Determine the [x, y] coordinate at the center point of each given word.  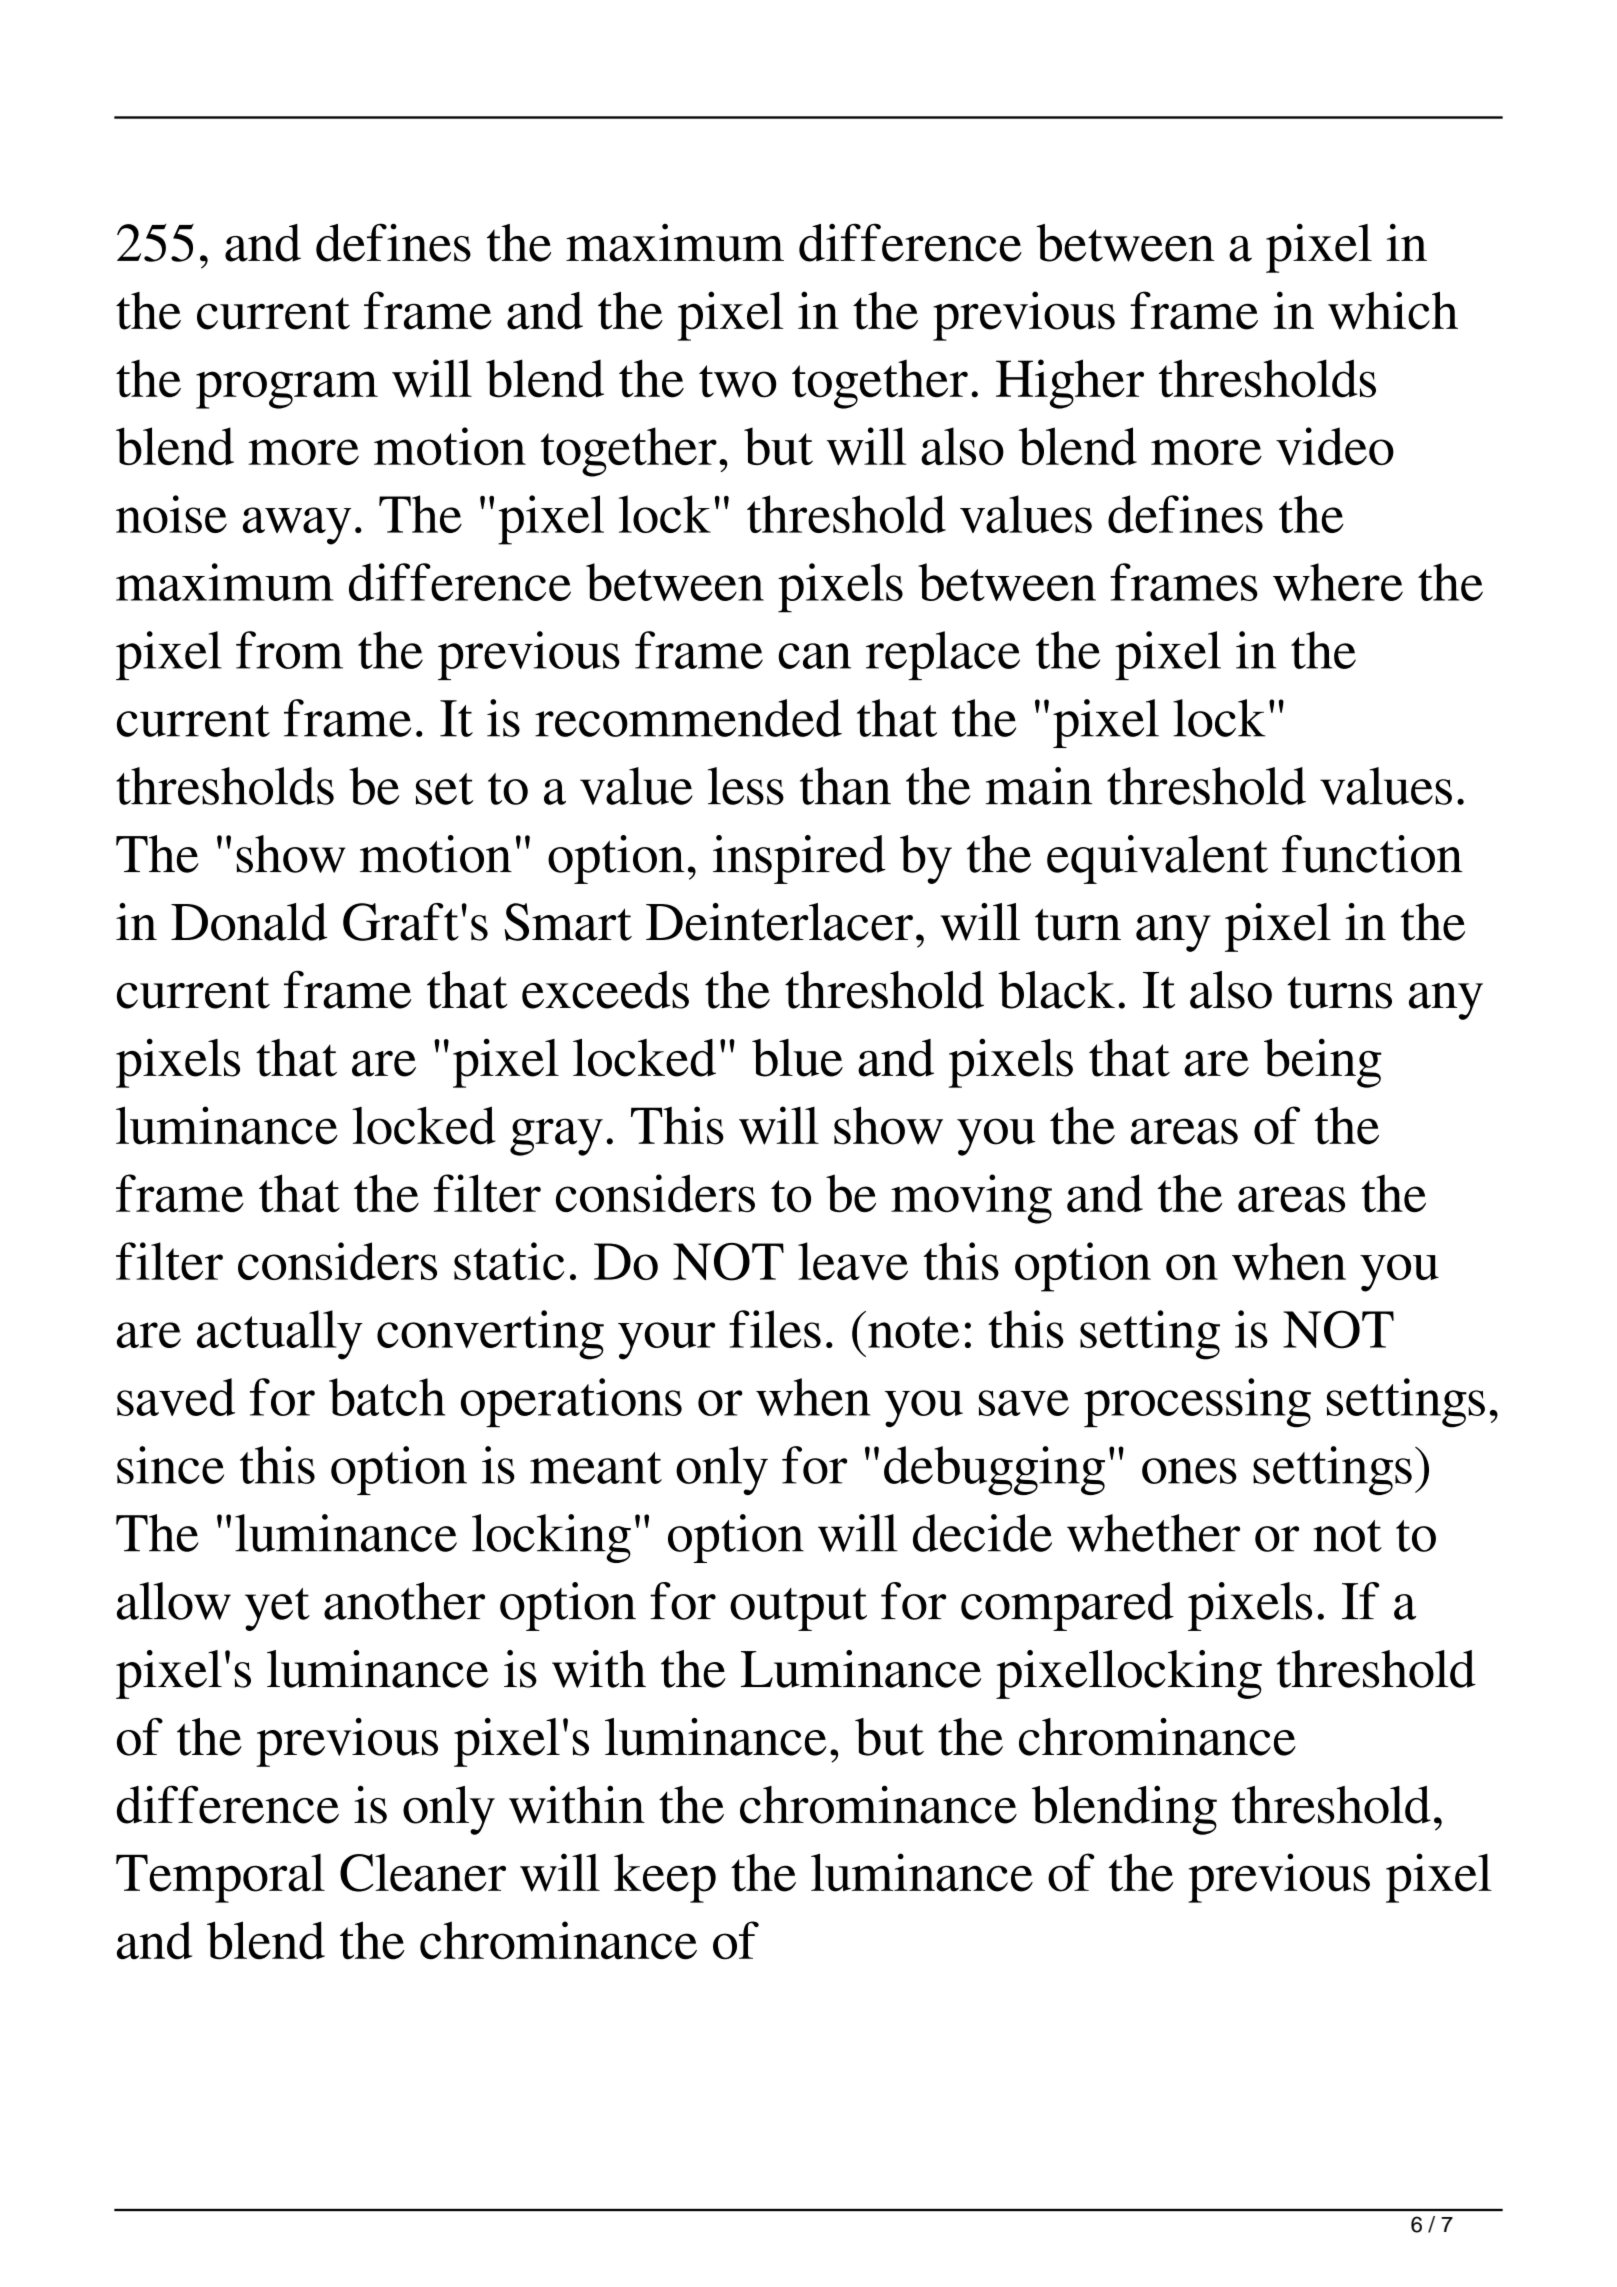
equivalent [1157, 859]
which [1393, 310]
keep [665, 1878]
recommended [688, 718]
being [1323, 1063]
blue [797, 1058]
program [287, 390]
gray [556, 1137]
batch [387, 1397]
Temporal [220, 1878]
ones [1189, 1471]
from [289, 650]
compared [1067, 1606]
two [737, 381]
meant [596, 1468]
